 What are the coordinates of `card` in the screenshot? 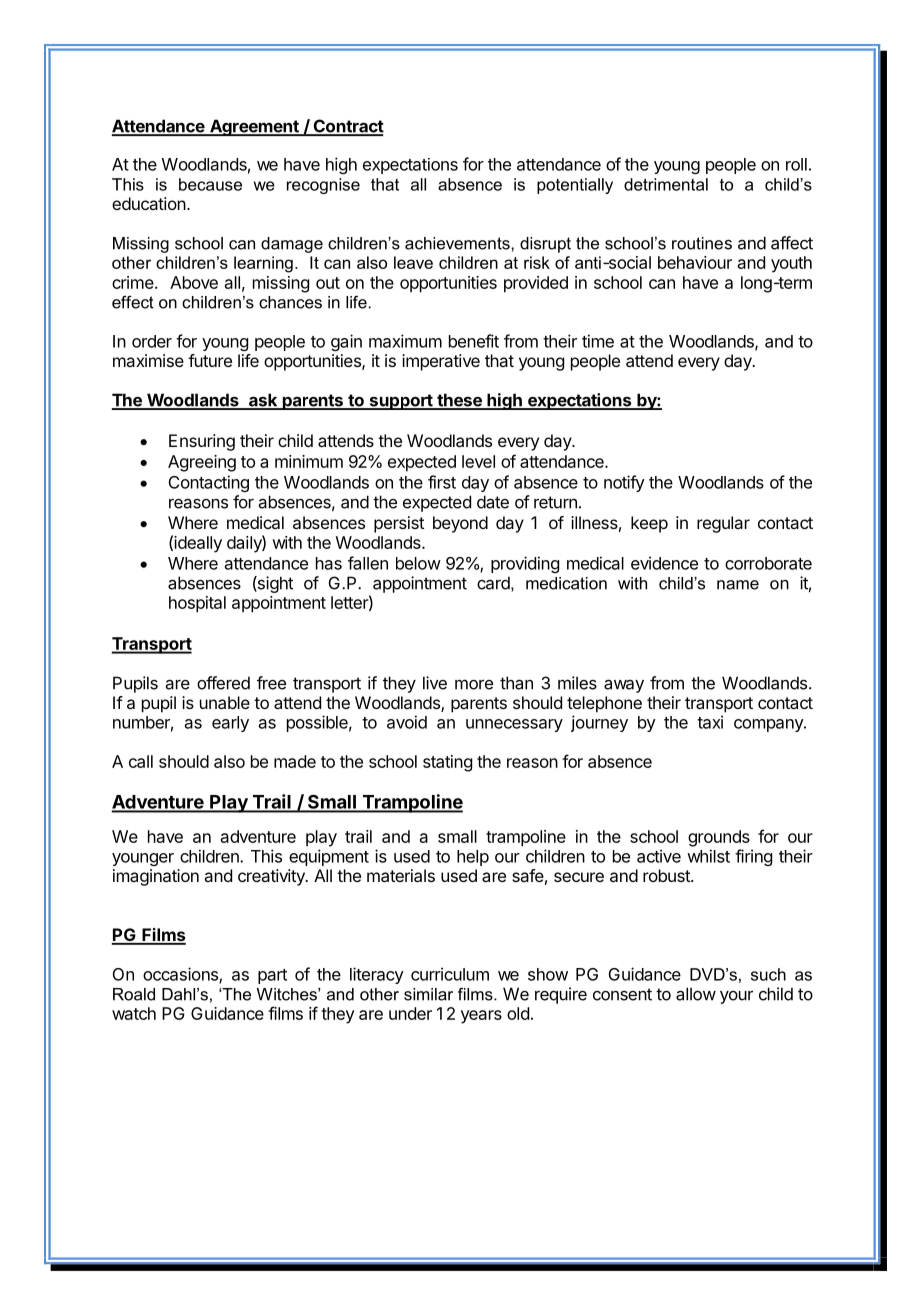 It's located at (493, 583).
